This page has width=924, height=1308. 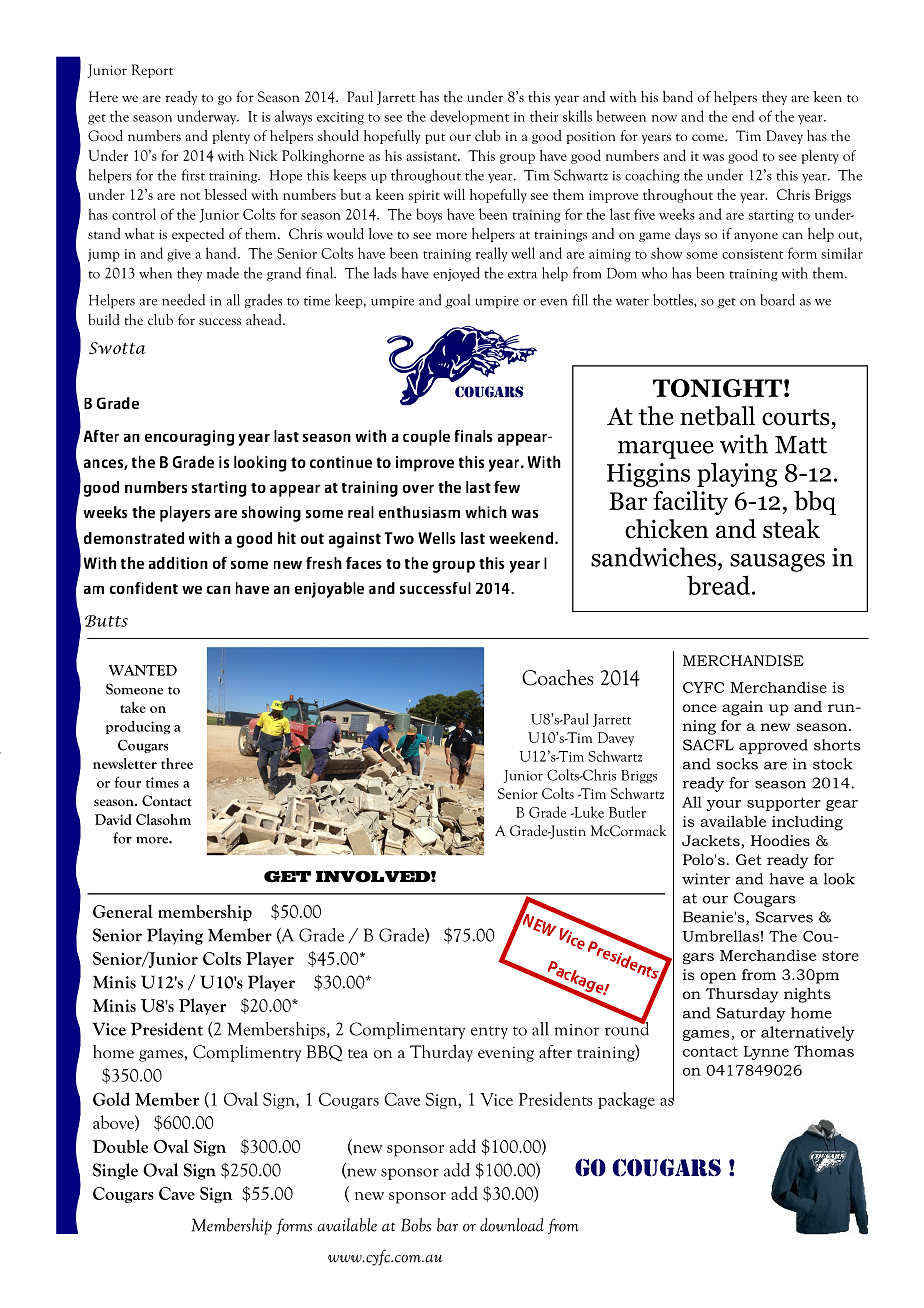 What do you see at coordinates (115, 1171) in the page?
I see `Single` at bounding box center [115, 1171].
